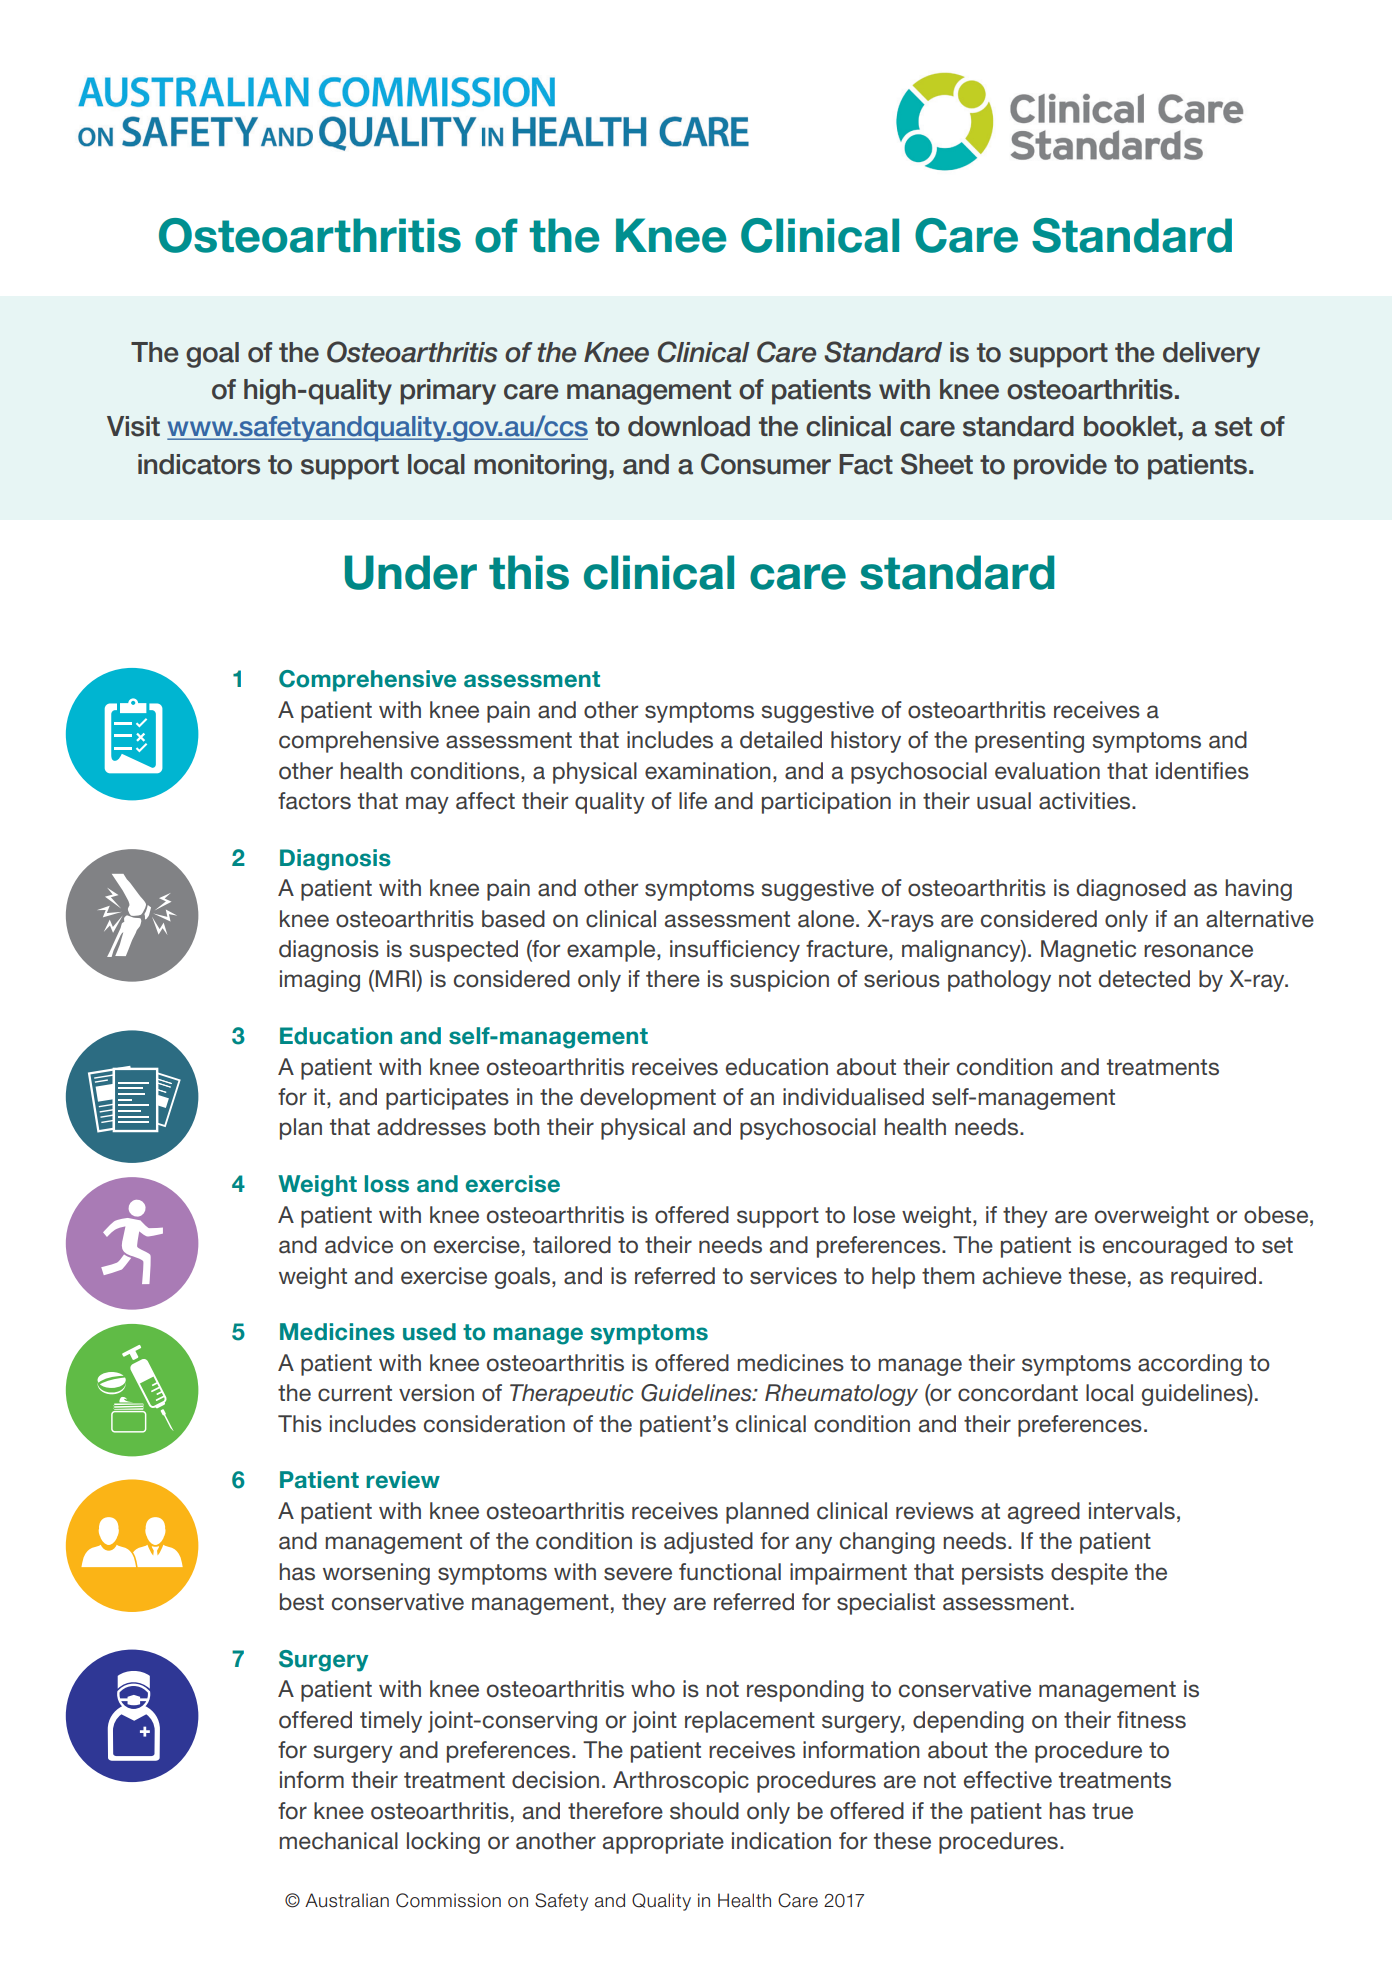 The height and width of the screenshot is (1968, 1392). What do you see at coordinates (376, 1574) in the screenshot?
I see `worsening` at bounding box center [376, 1574].
